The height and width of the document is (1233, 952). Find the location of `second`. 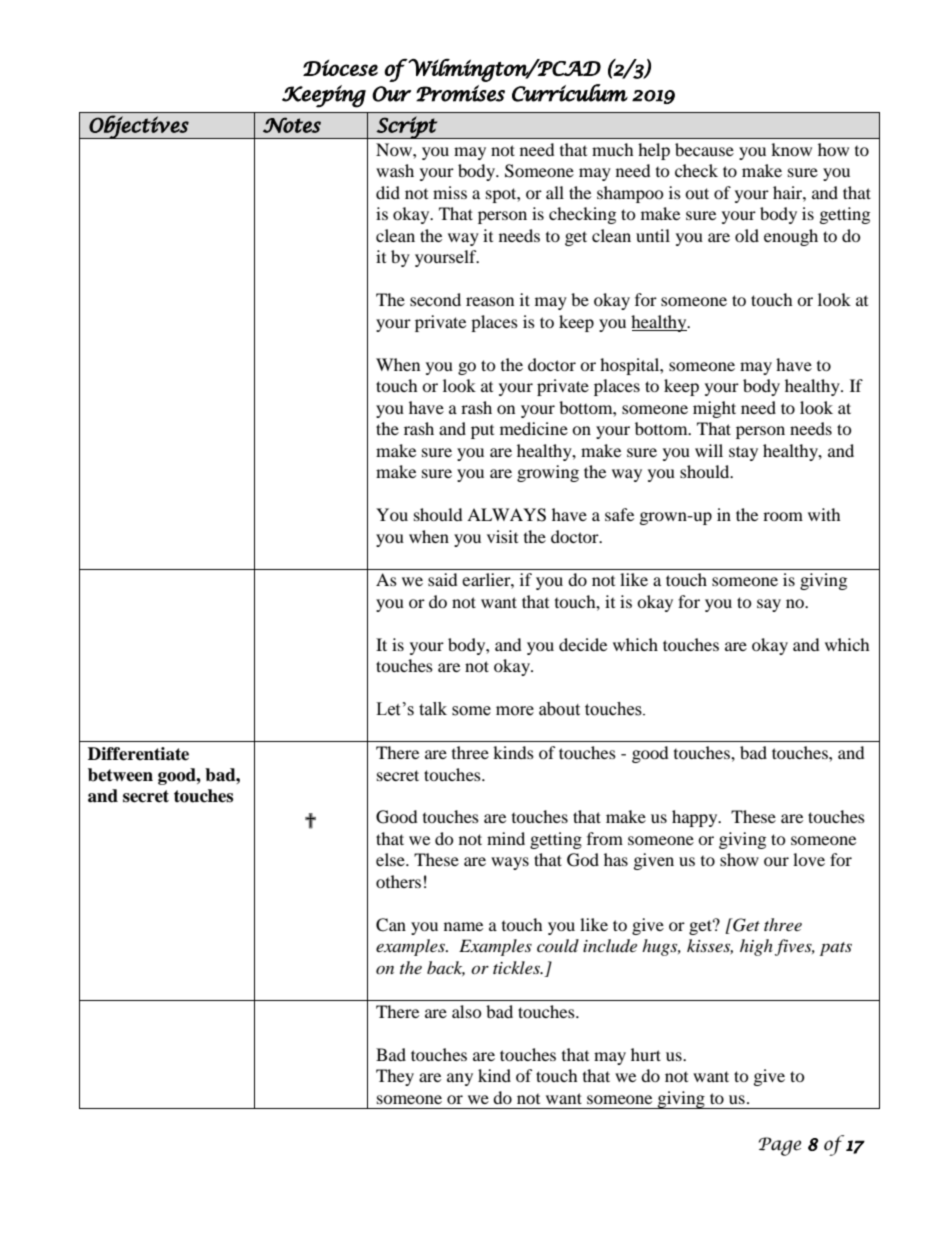

second is located at coordinates (435, 299).
